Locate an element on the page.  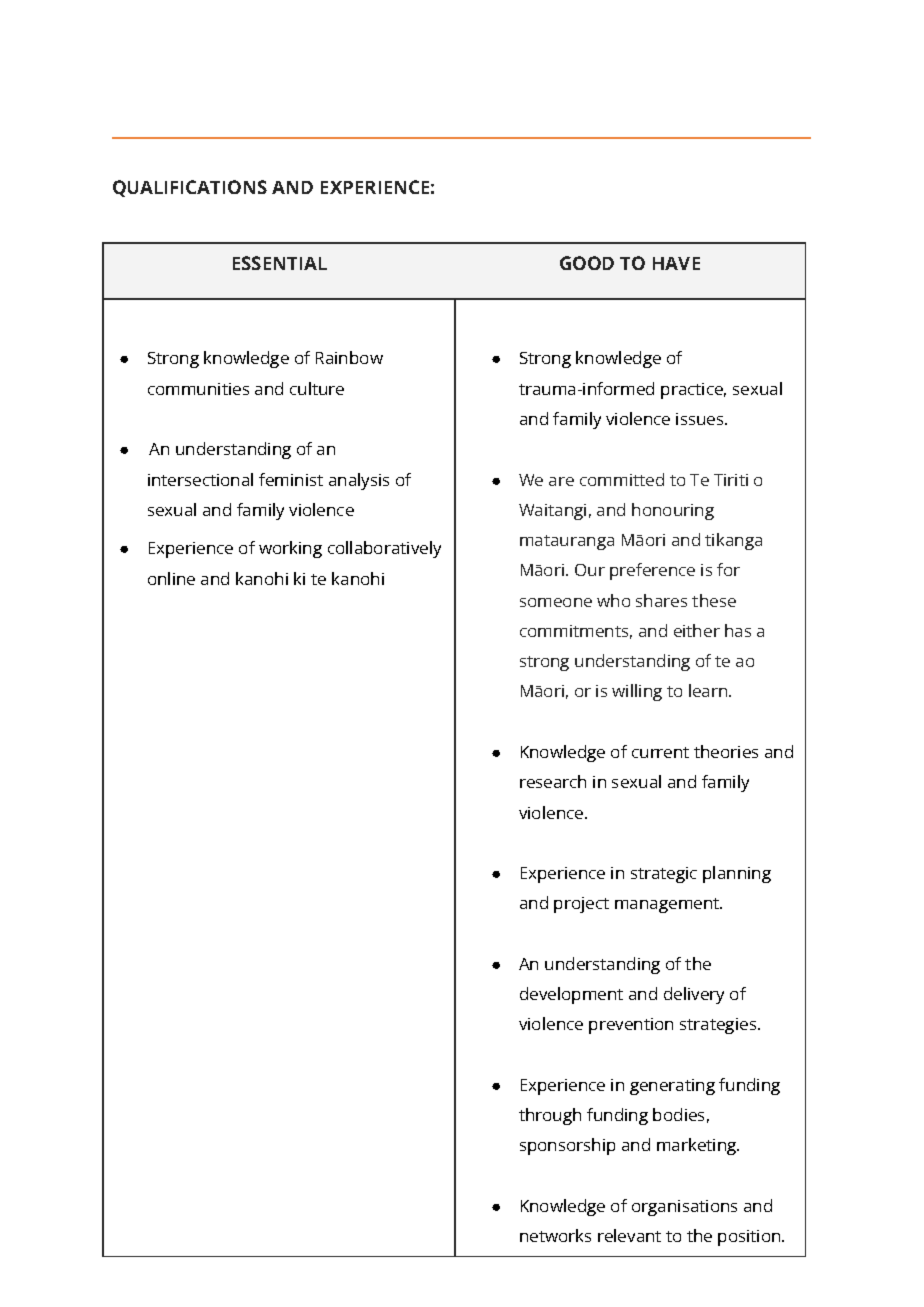
research is located at coordinates (553, 781).
